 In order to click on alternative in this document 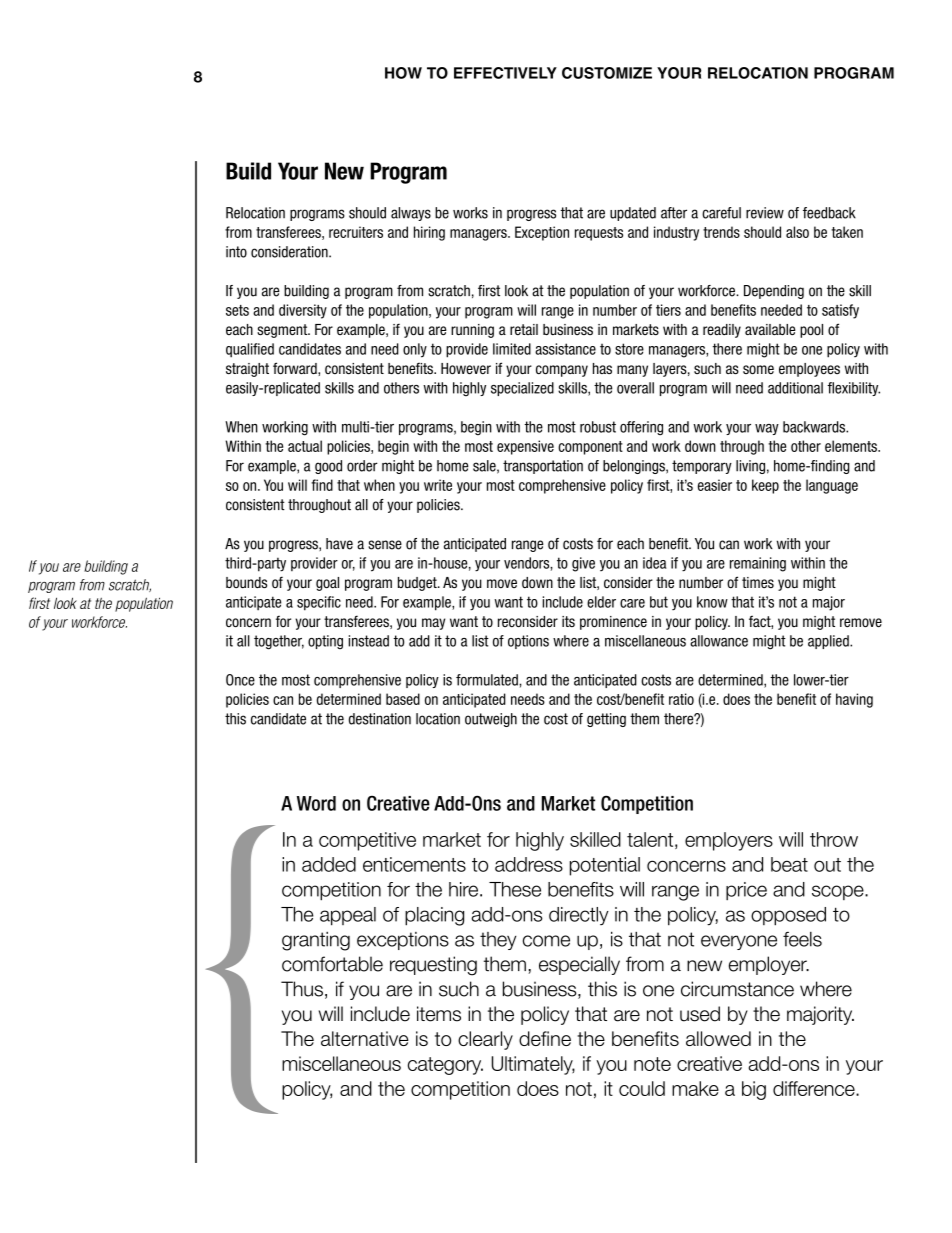, I will do `click(365, 1038)`.
